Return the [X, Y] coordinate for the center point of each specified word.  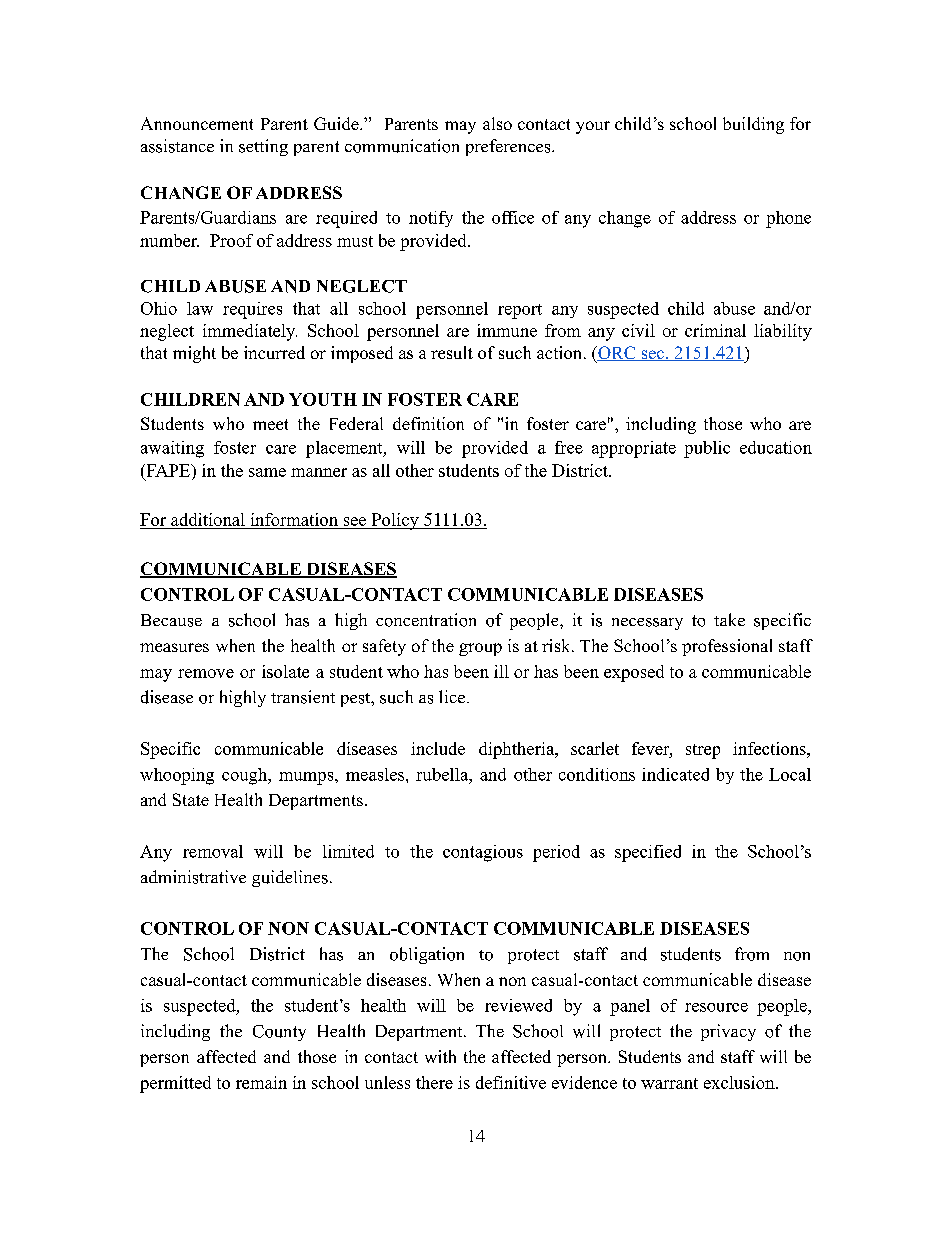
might [194, 354]
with [440, 1056]
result [452, 352]
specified [648, 853]
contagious [483, 853]
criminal [715, 330]
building [753, 125]
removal [213, 851]
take [729, 619]
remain [261, 1082]
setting [263, 147]
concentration [426, 620]
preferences [508, 147]
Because [171, 620]
